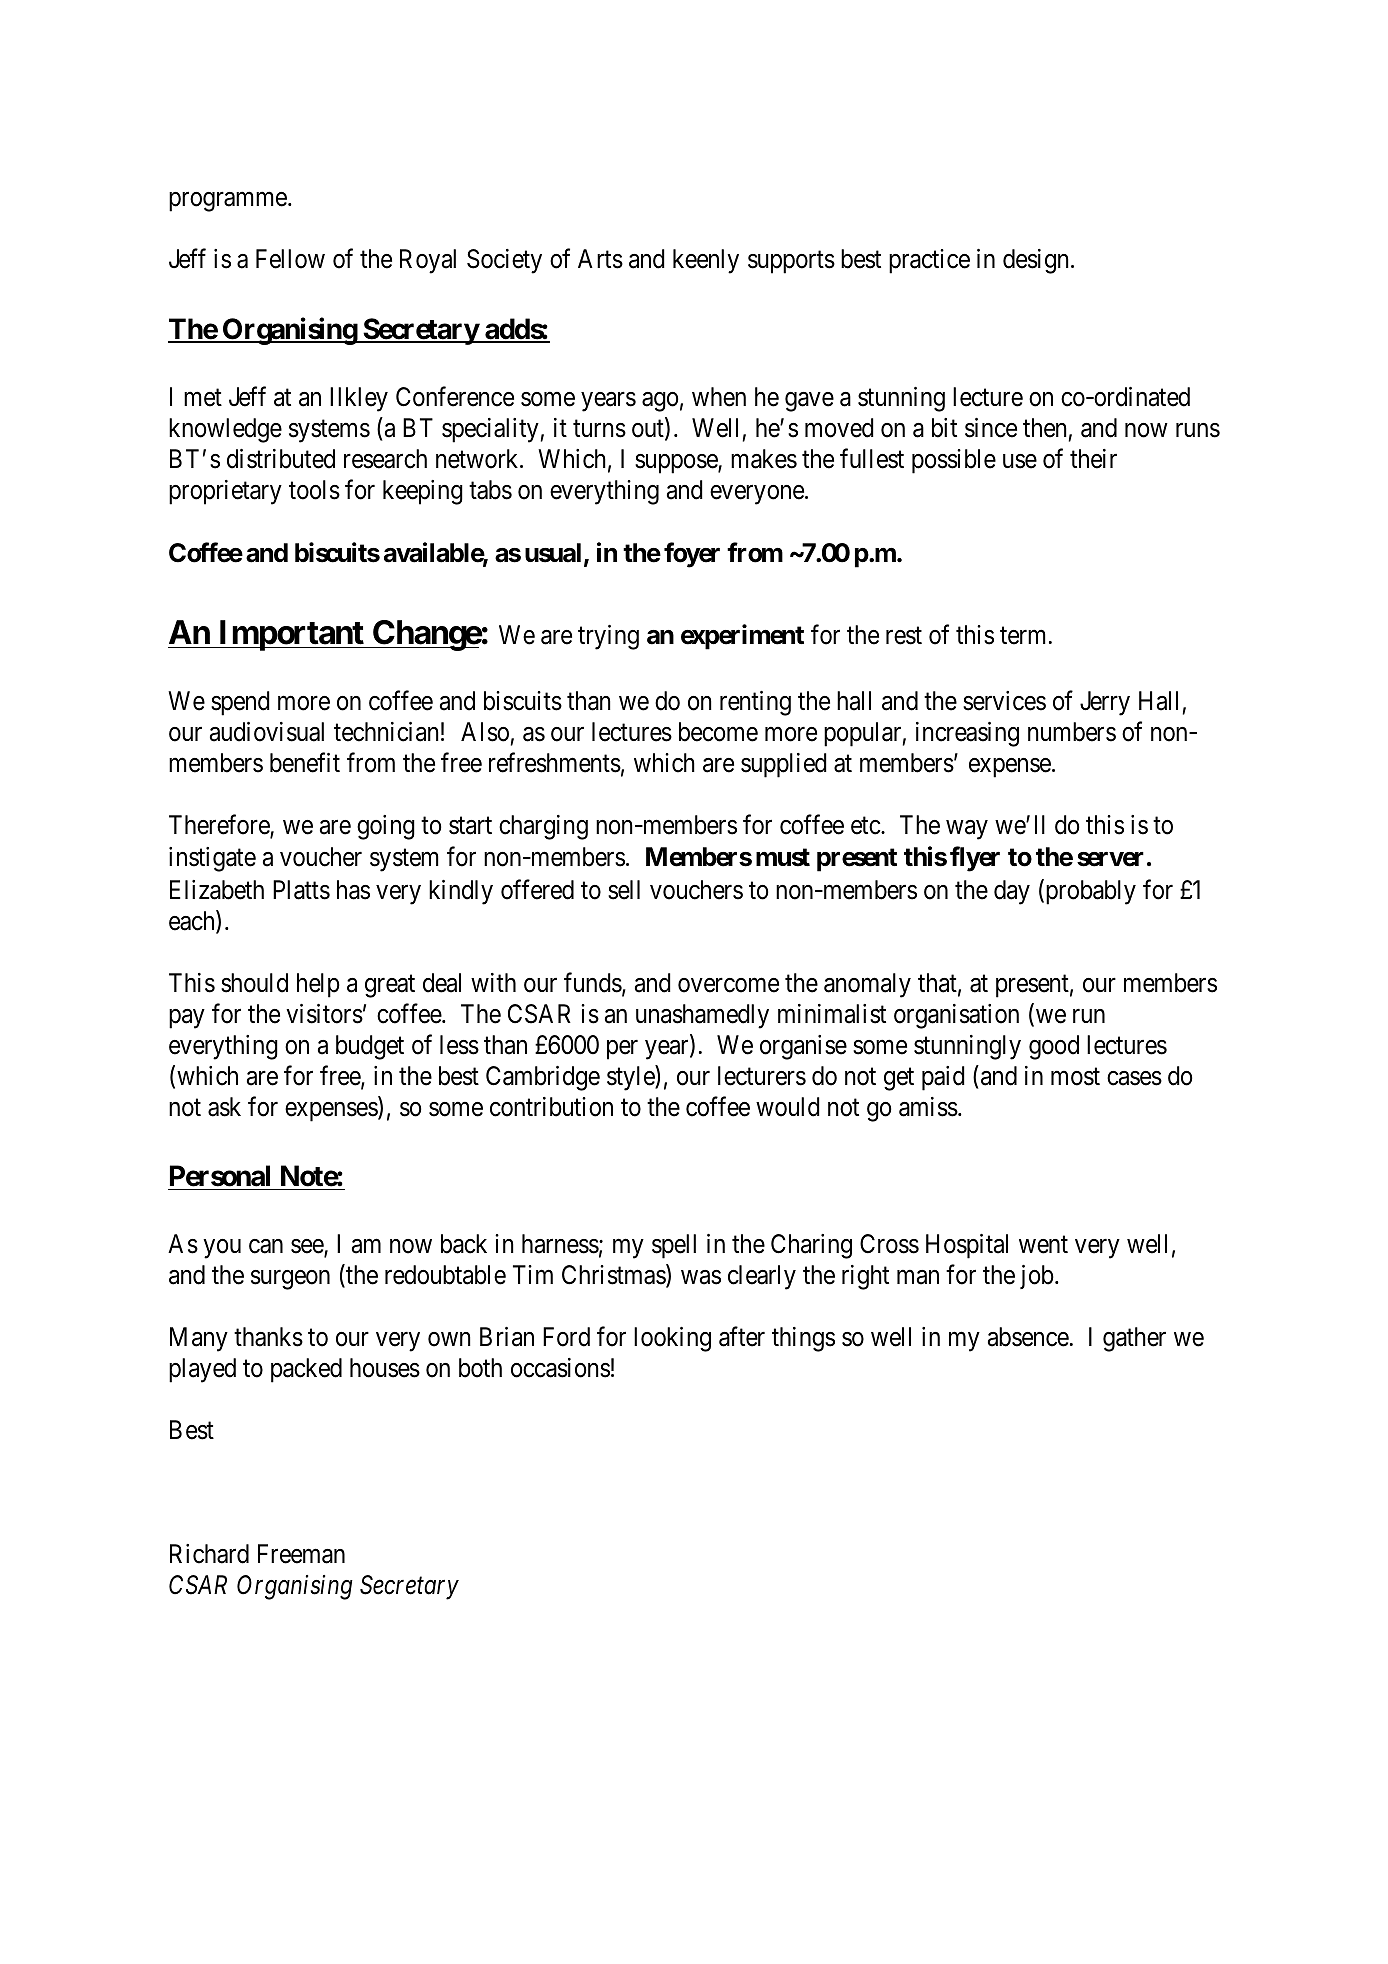 The height and width of the screenshot is (1964, 1388). Describe the element at coordinates (1028, 1337) in the screenshot. I see `absence` at that location.
